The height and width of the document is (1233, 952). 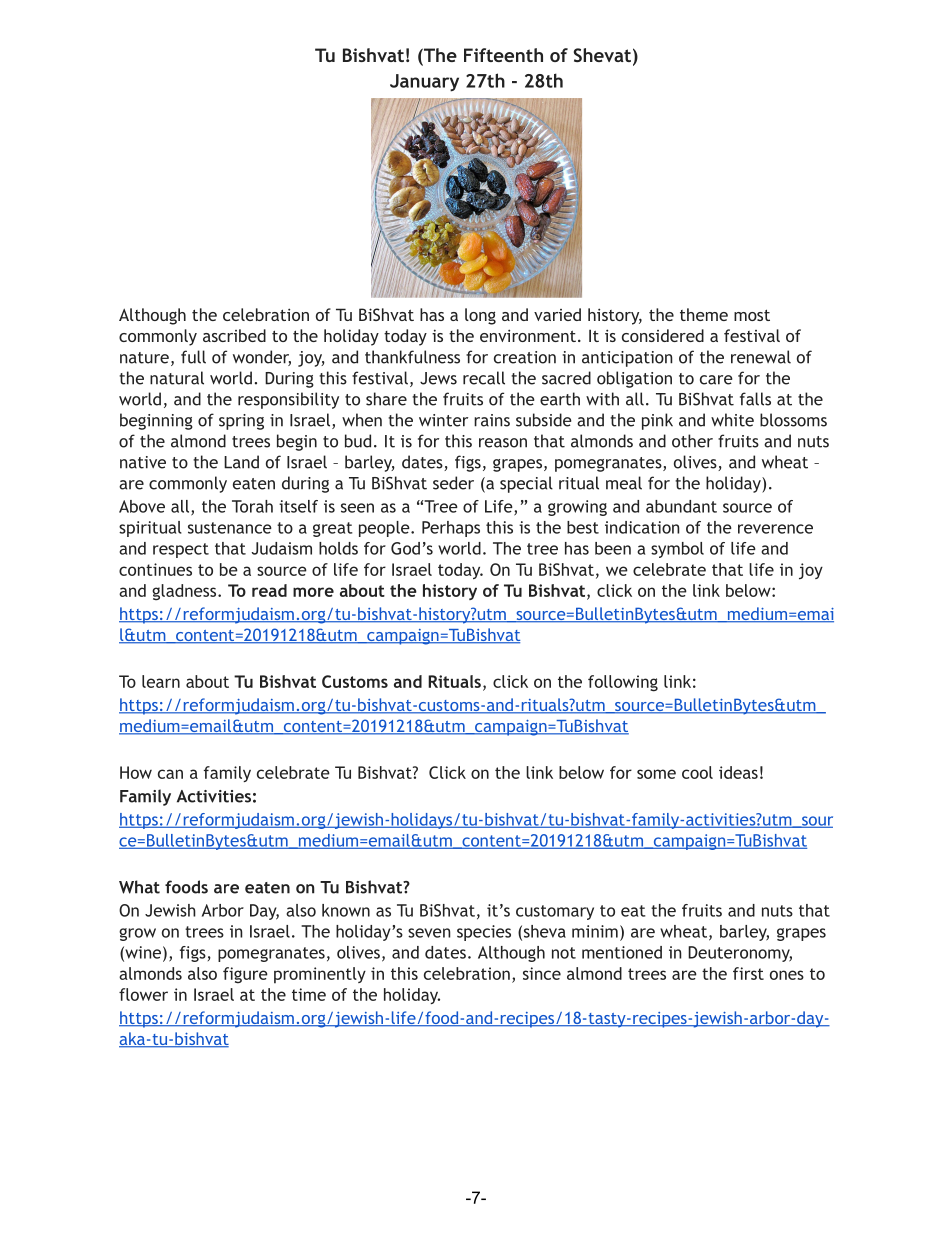 I want to click on full, so click(x=193, y=357).
